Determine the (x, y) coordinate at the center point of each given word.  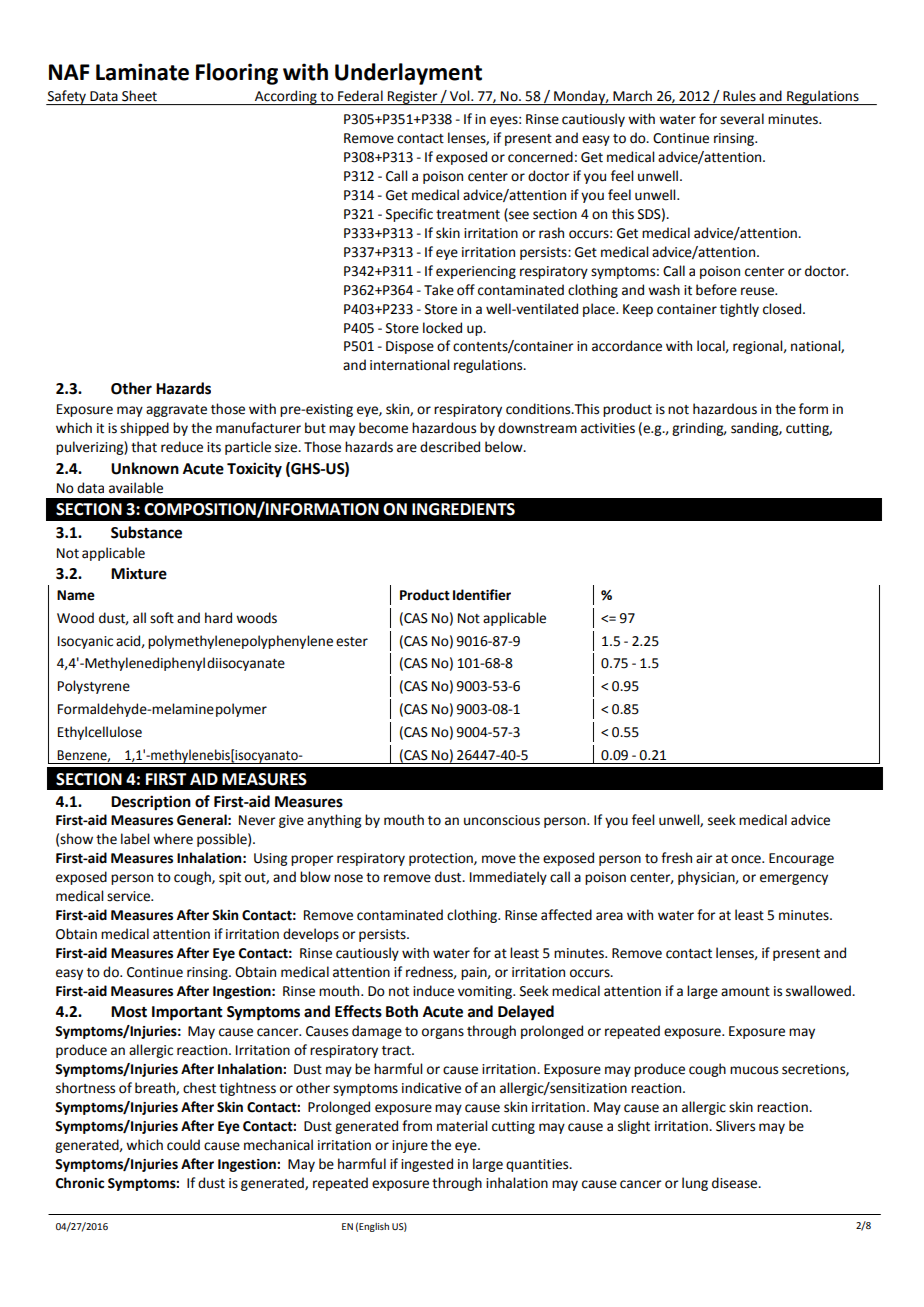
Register (413, 98)
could (183, 1145)
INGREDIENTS (463, 509)
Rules (739, 96)
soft (162, 618)
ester (352, 642)
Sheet (139, 96)
